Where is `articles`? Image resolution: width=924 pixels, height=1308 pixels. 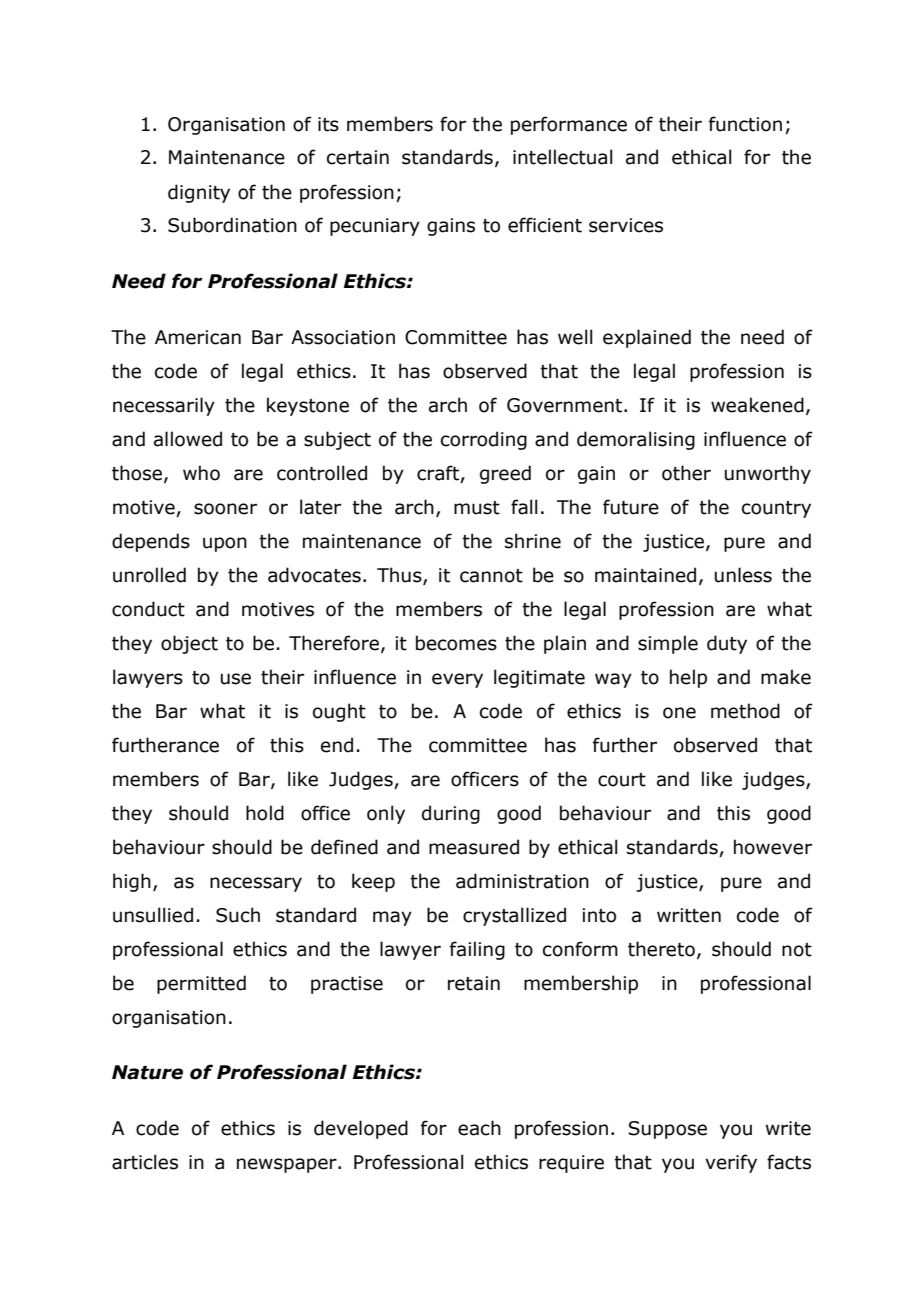 articles is located at coordinates (145, 1162).
